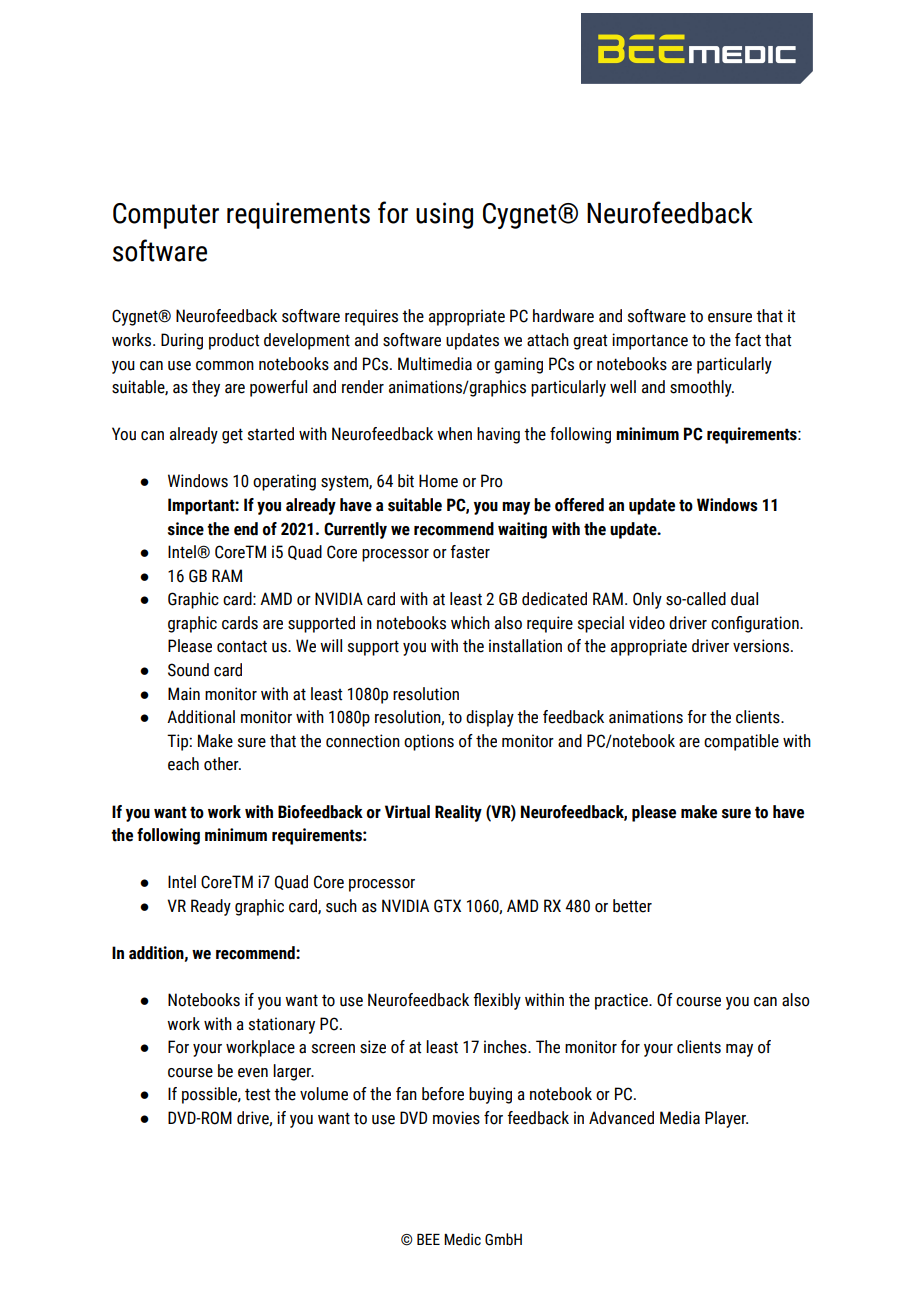 Image resolution: width=924 pixels, height=1310 pixels. What do you see at coordinates (726, 1119) in the document?
I see `Player` at bounding box center [726, 1119].
